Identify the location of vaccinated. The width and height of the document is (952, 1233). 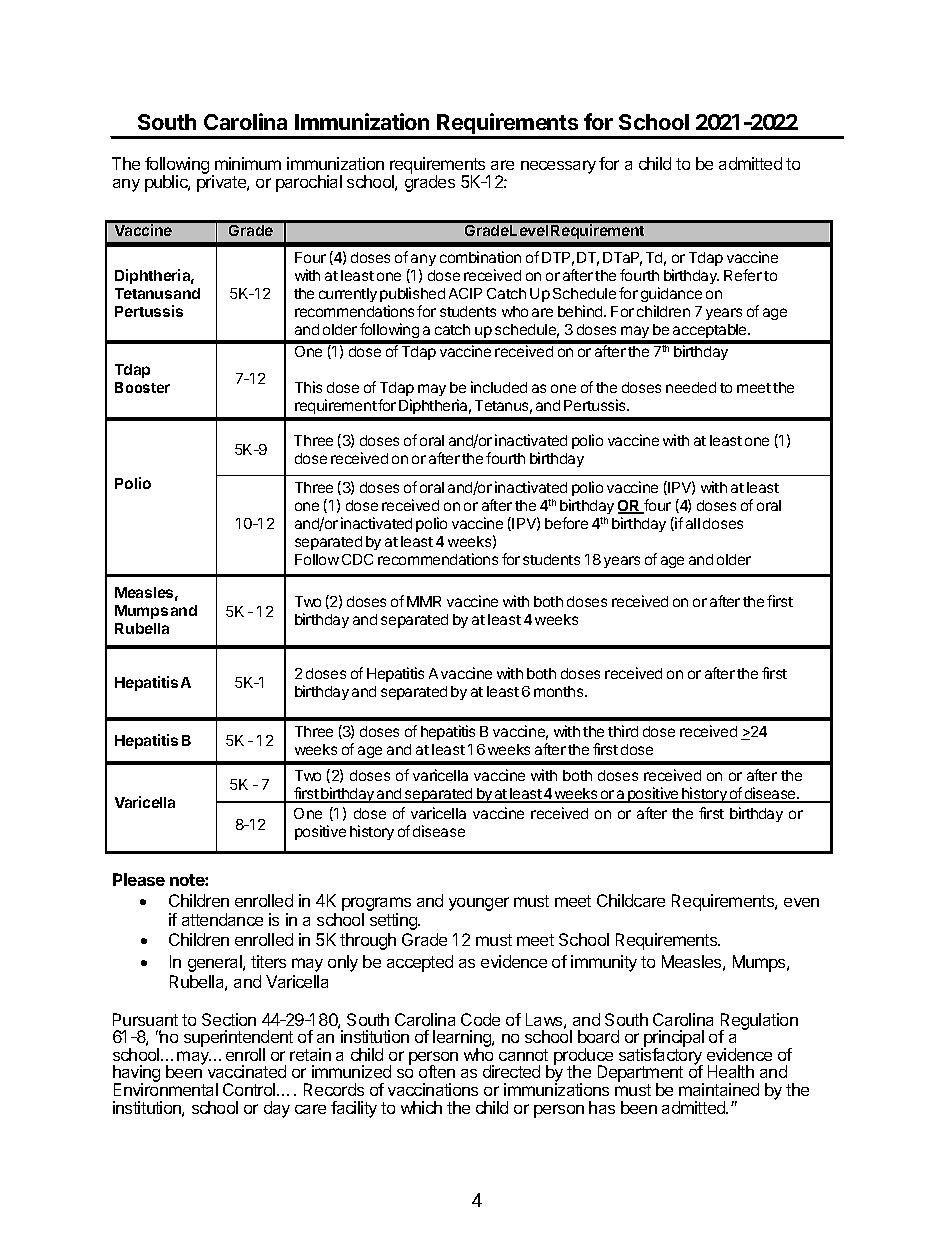
(247, 1071).
